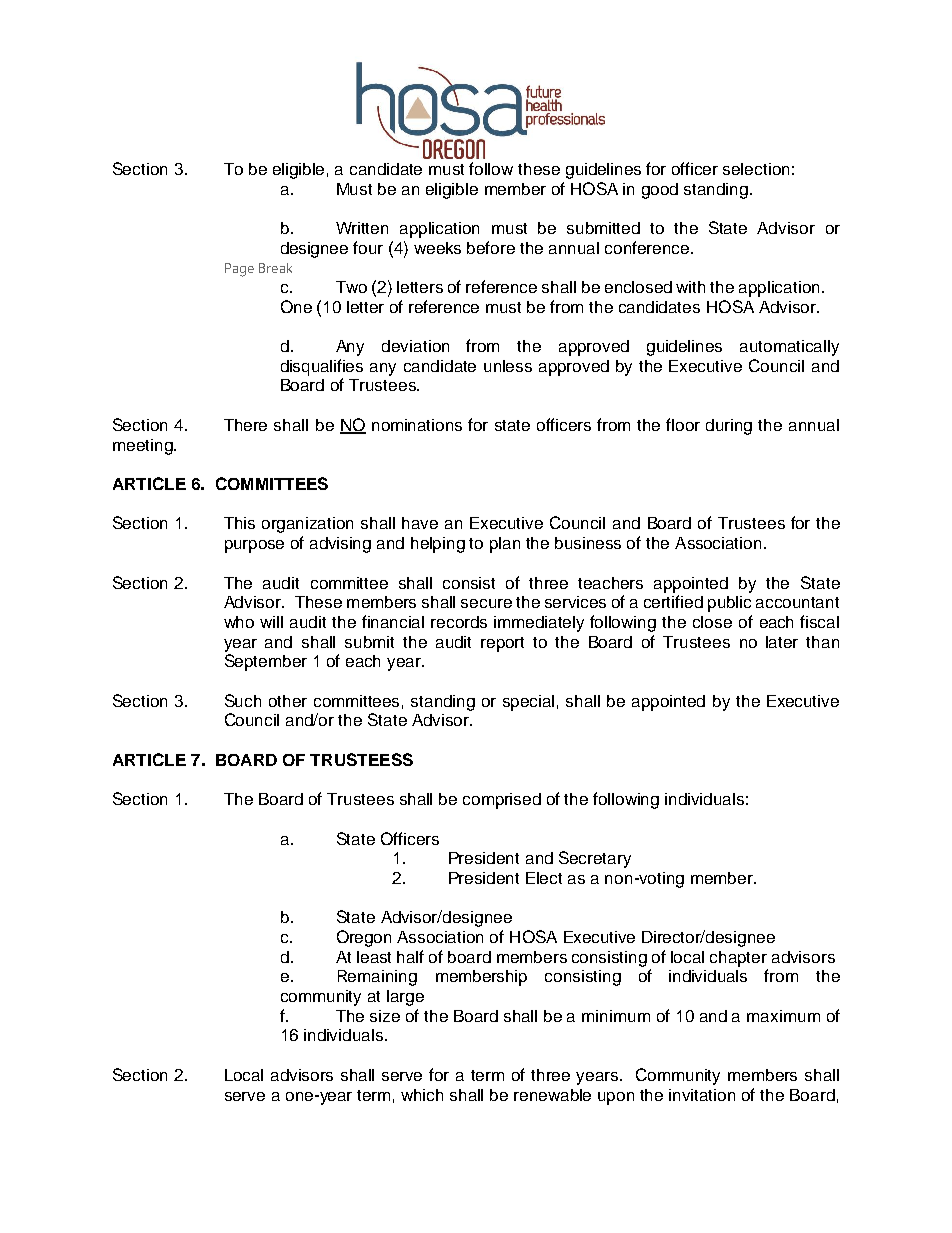  What do you see at coordinates (505, 545) in the document?
I see `plan` at bounding box center [505, 545].
